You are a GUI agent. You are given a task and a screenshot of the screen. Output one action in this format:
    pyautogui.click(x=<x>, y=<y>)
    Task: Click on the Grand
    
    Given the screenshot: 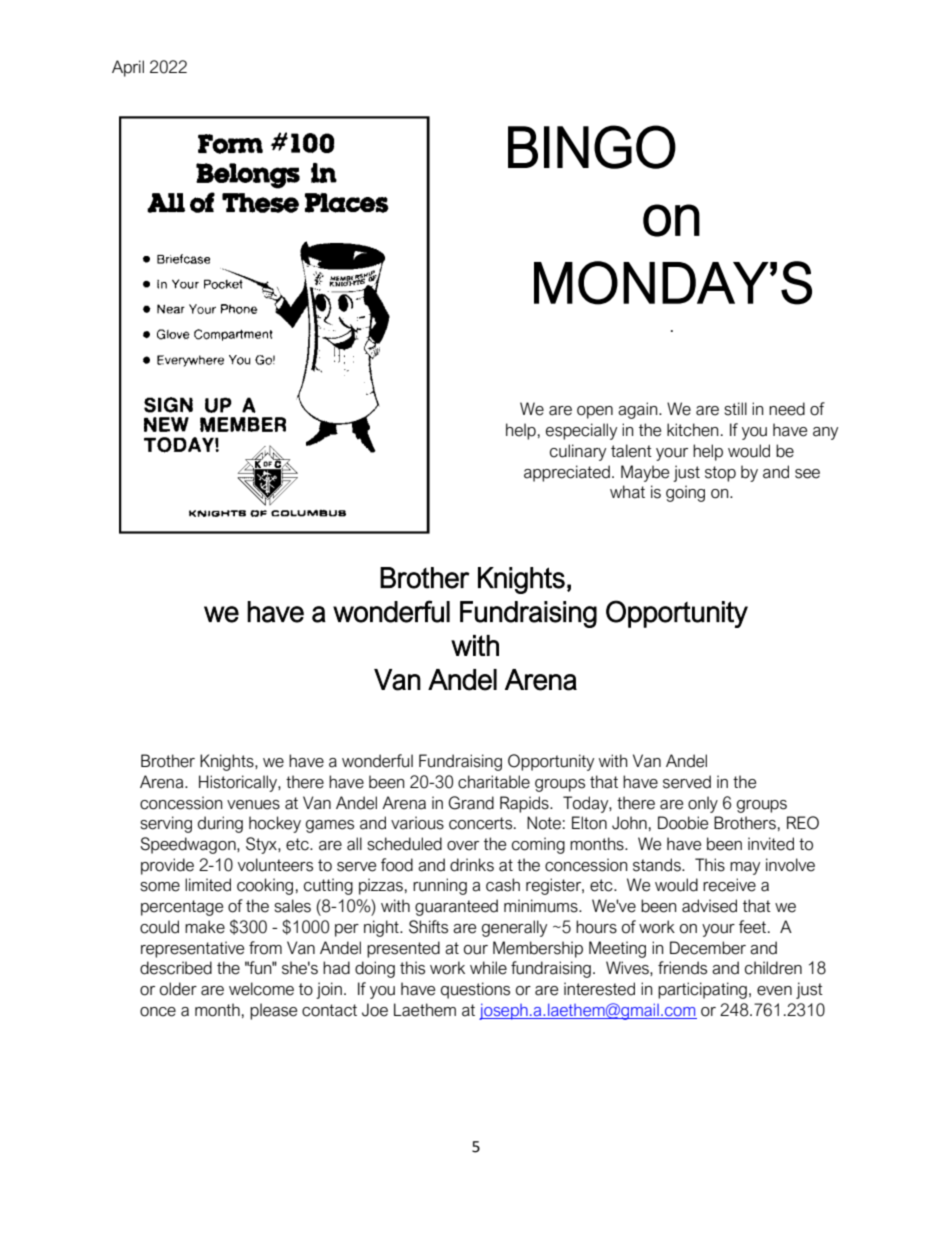 What is the action you would take?
    pyautogui.click(x=471, y=803)
